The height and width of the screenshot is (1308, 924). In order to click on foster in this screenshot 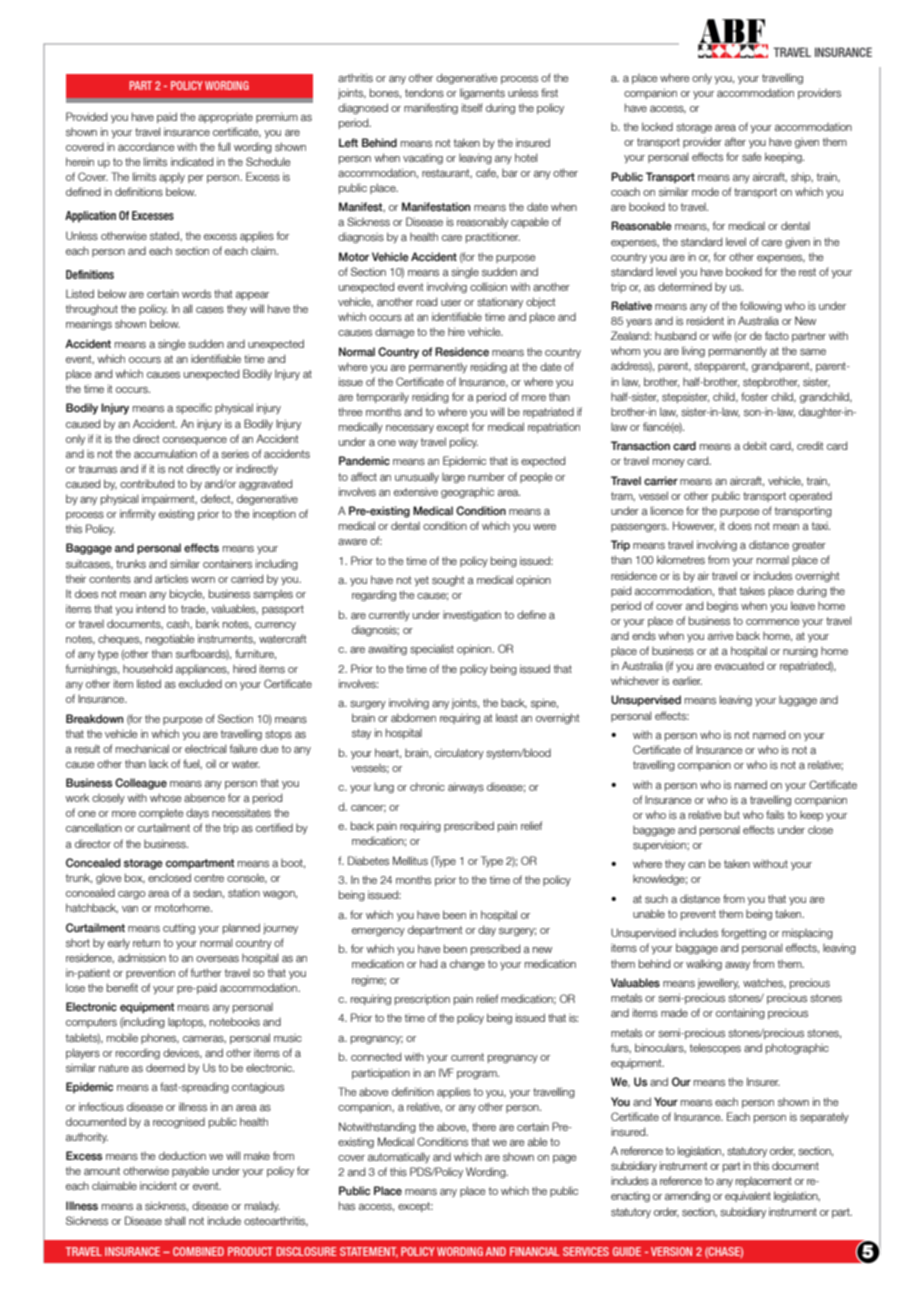, I will do `click(754, 396)`.
